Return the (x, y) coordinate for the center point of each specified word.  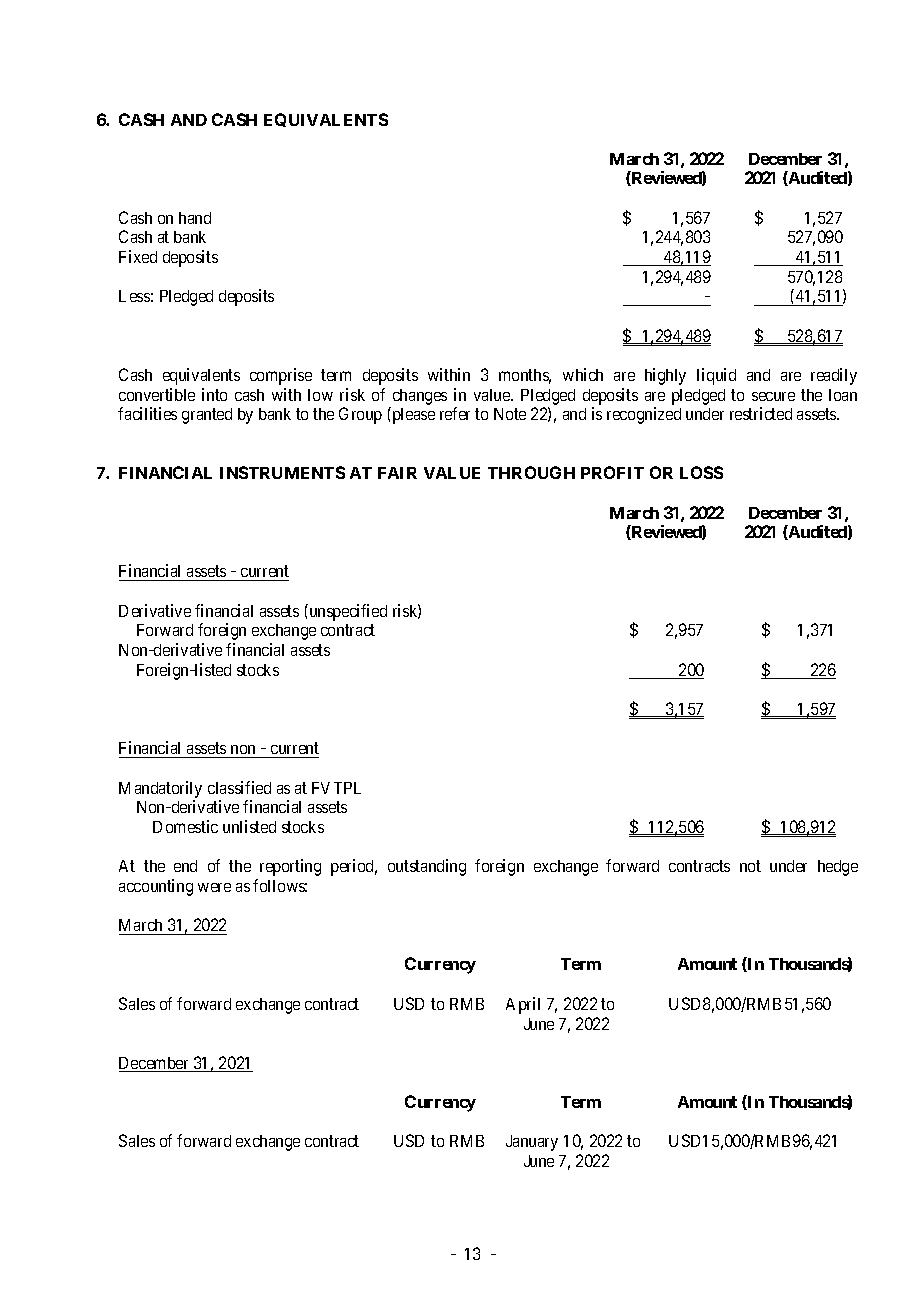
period (354, 867)
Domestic (185, 826)
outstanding (427, 867)
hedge (838, 868)
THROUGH (531, 472)
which (583, 374)
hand (195, 218)
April (523, 1005)
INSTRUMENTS (282, 472)
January (532, 1143)
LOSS (701, 472)
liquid (716, 376)
